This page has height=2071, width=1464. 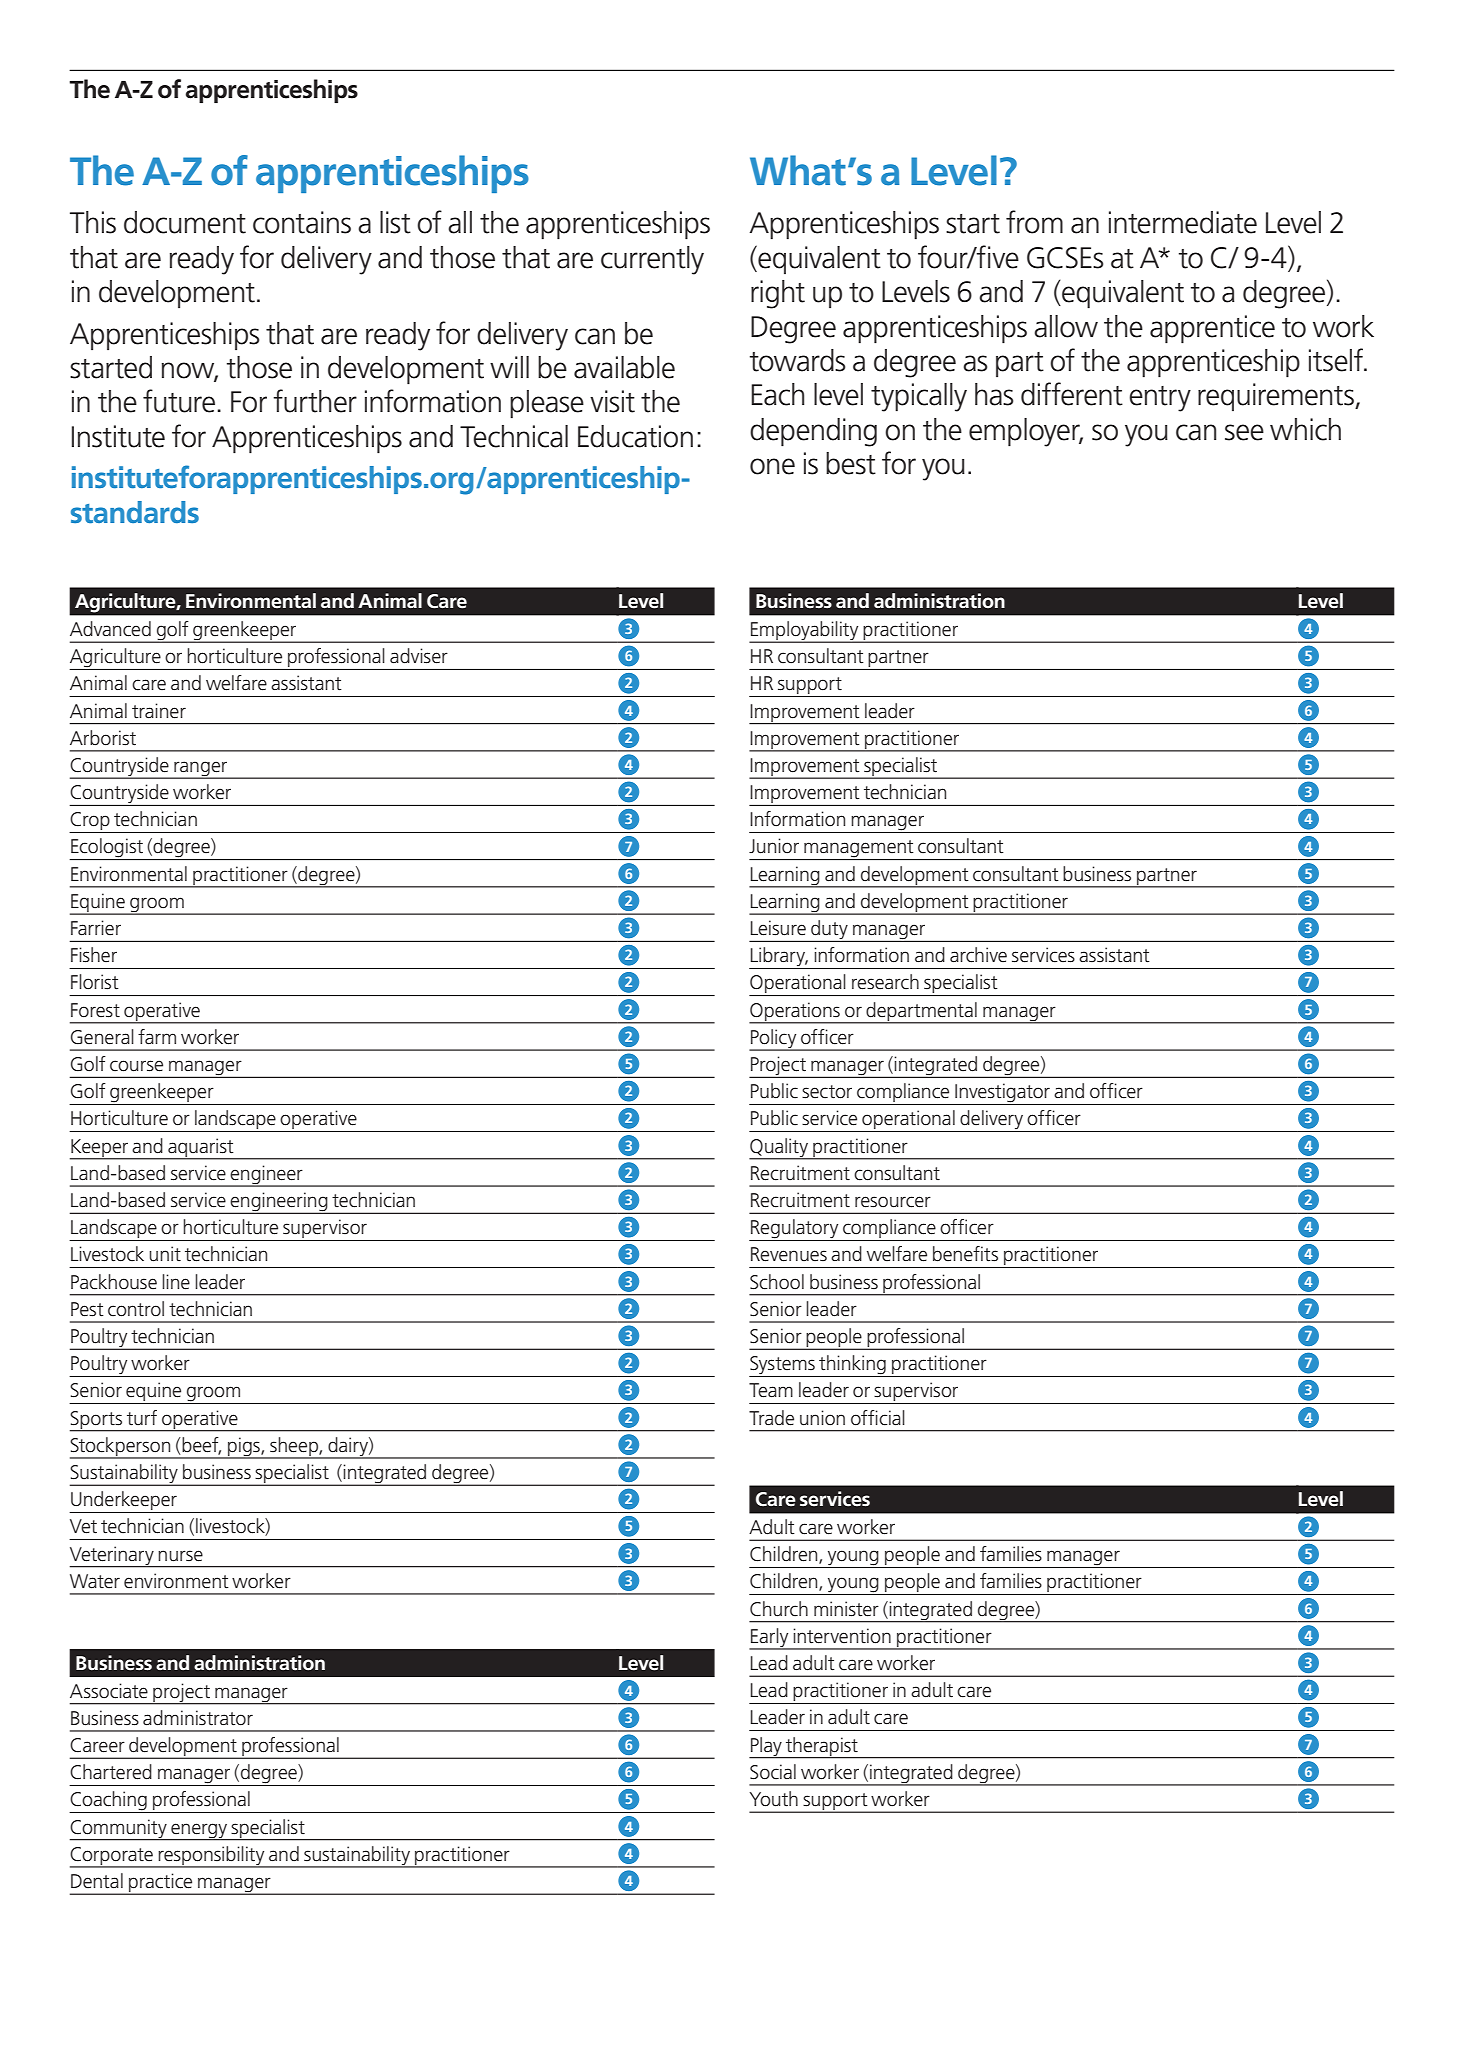 I want to click on Youth, so click(x=773, y=1799).
